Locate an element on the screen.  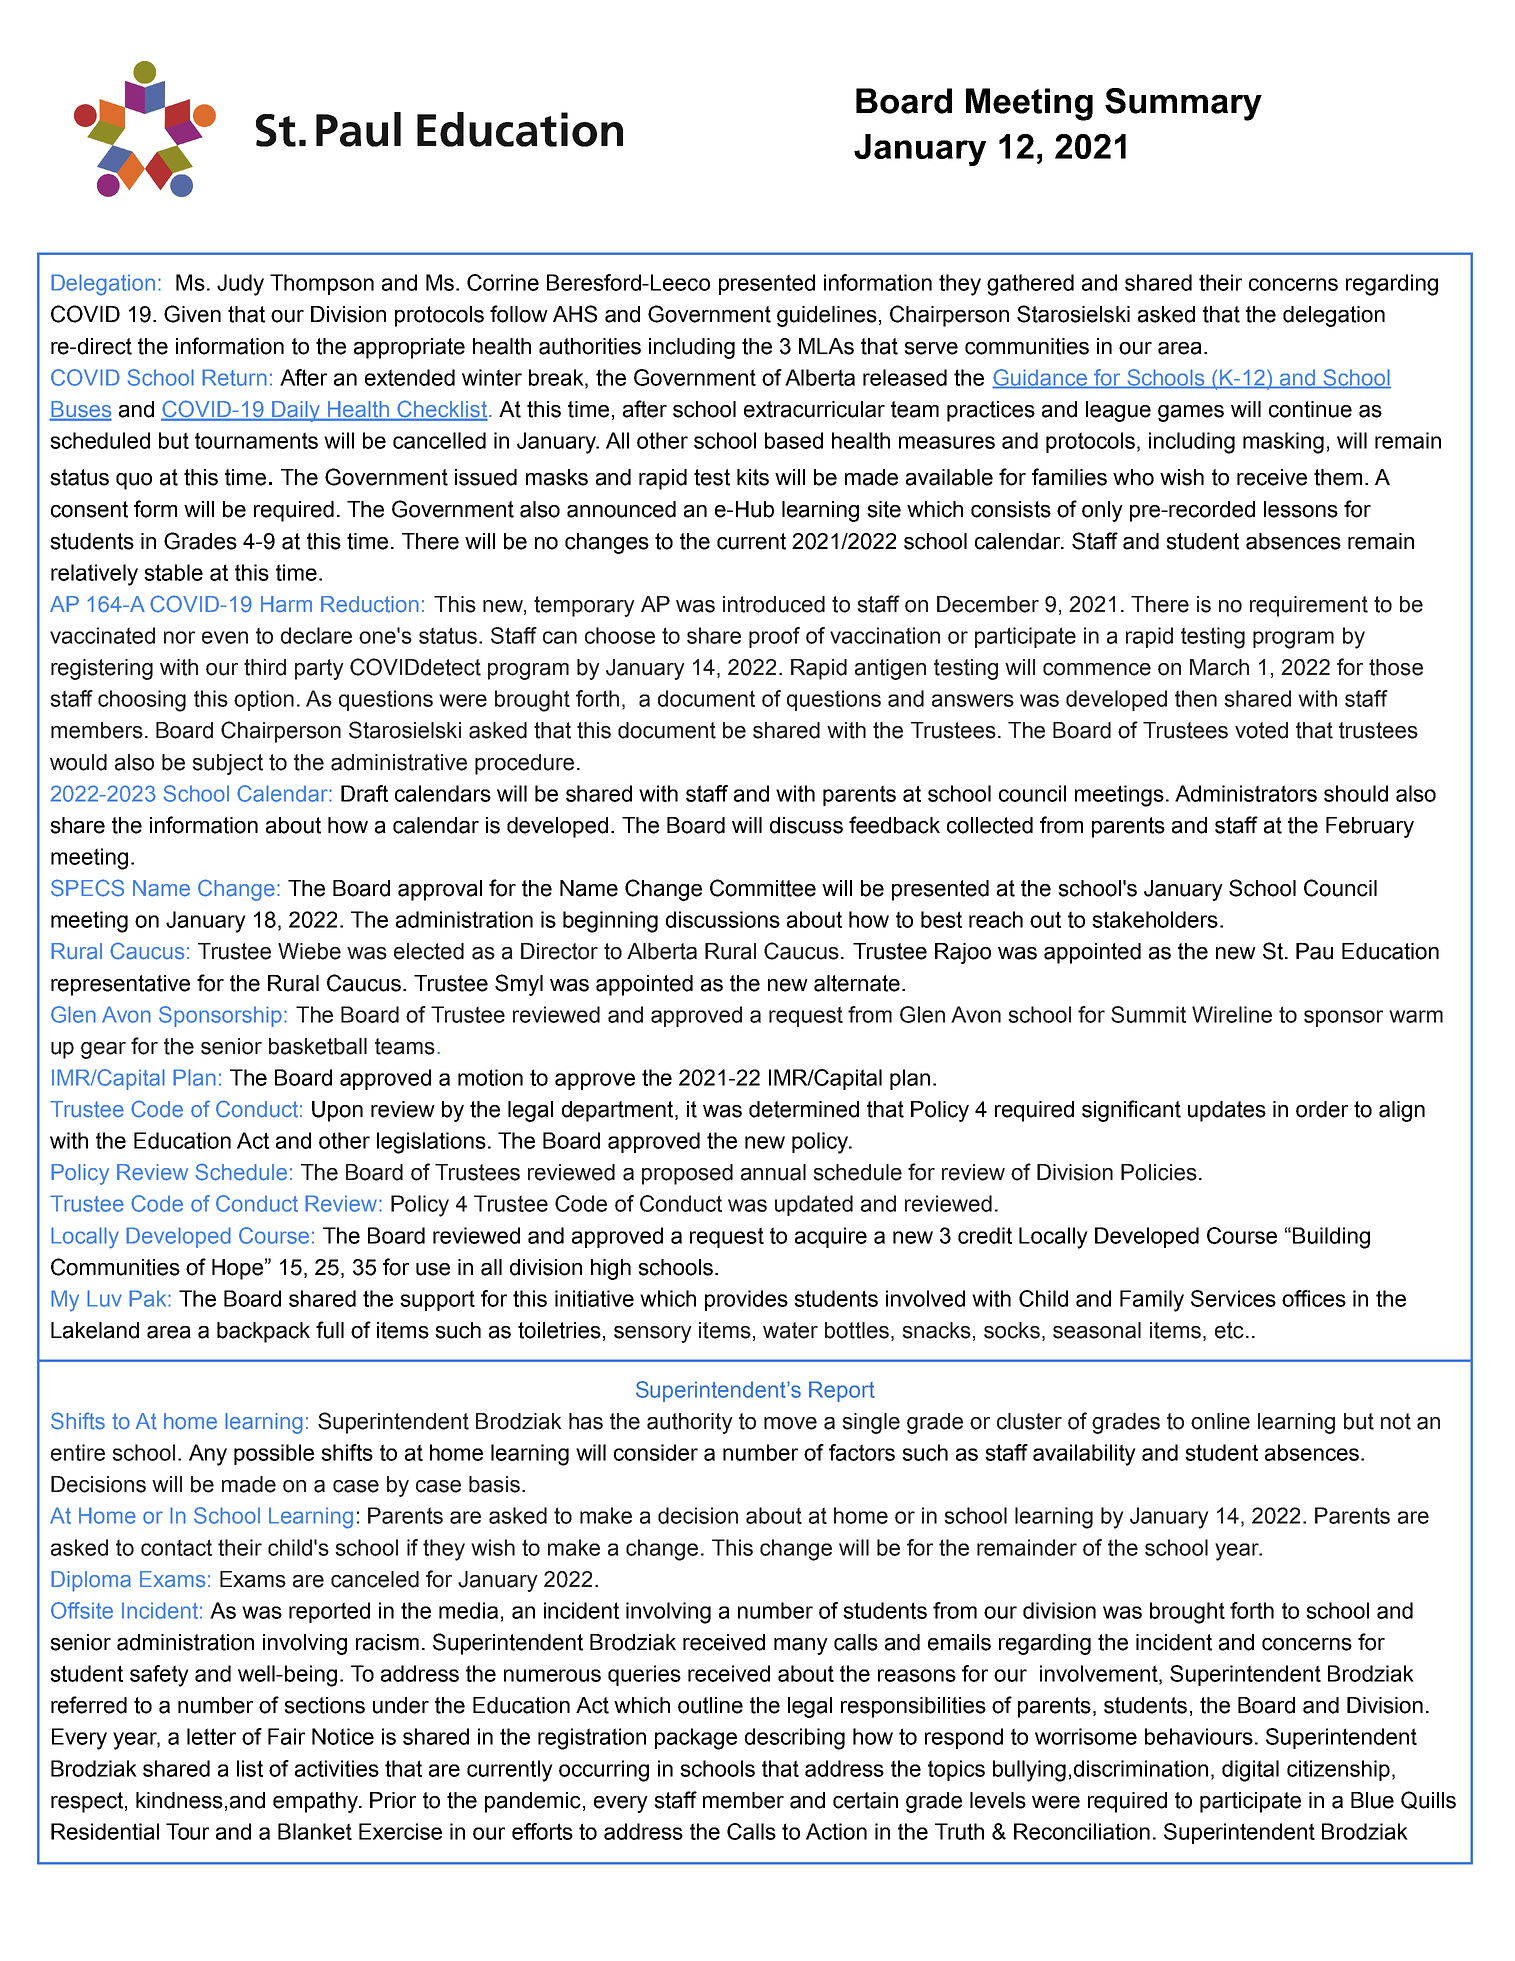
Judy is located at coordinates (240, 285).
